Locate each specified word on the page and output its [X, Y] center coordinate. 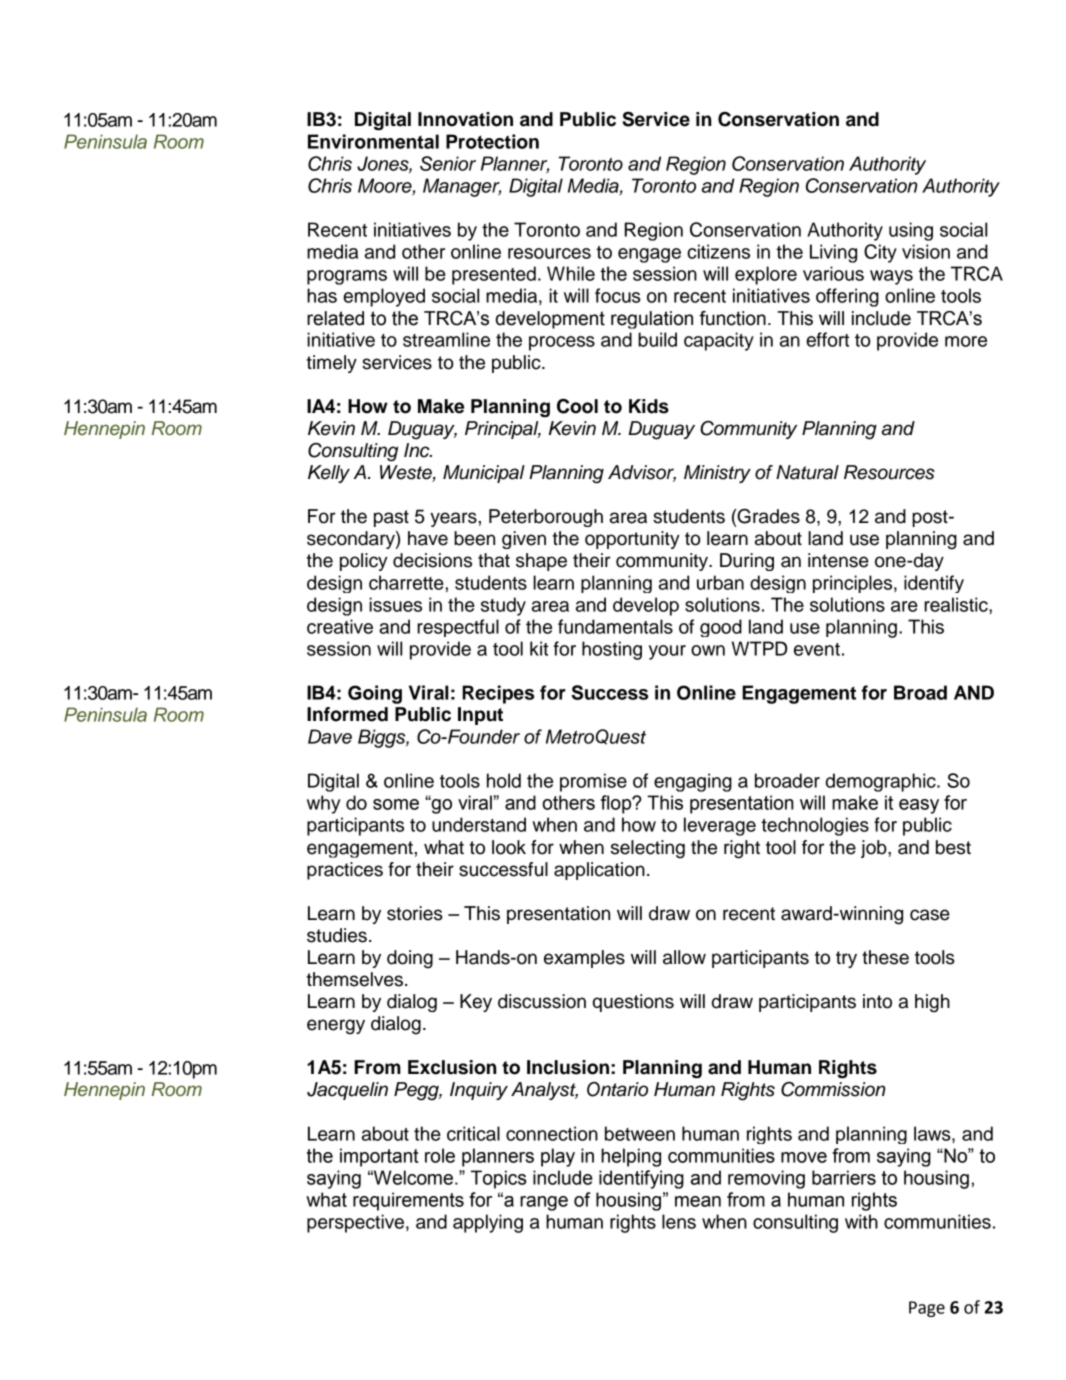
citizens [718, 251]
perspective [355, 1223]
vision [926, 251]
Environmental [373, 141]
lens [679, 1221]
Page [927, 1309]
